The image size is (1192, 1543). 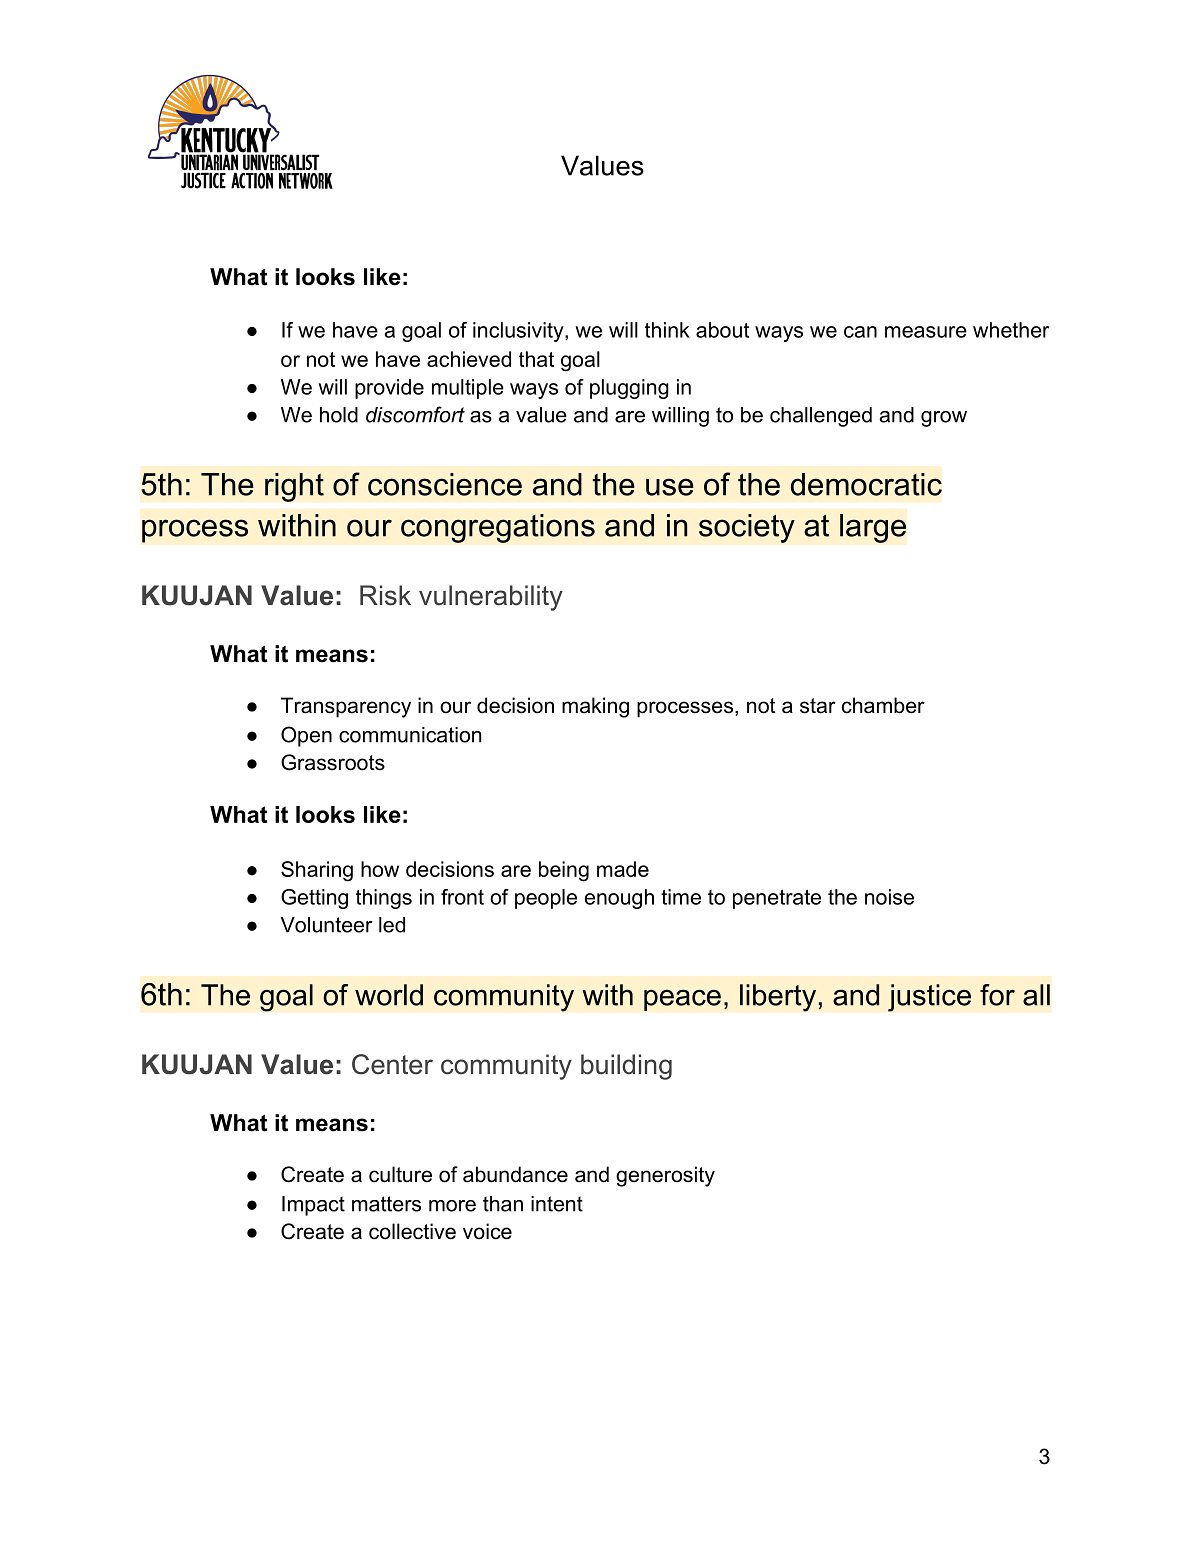 I want to click on matters, so click(x=386, y=1204).
